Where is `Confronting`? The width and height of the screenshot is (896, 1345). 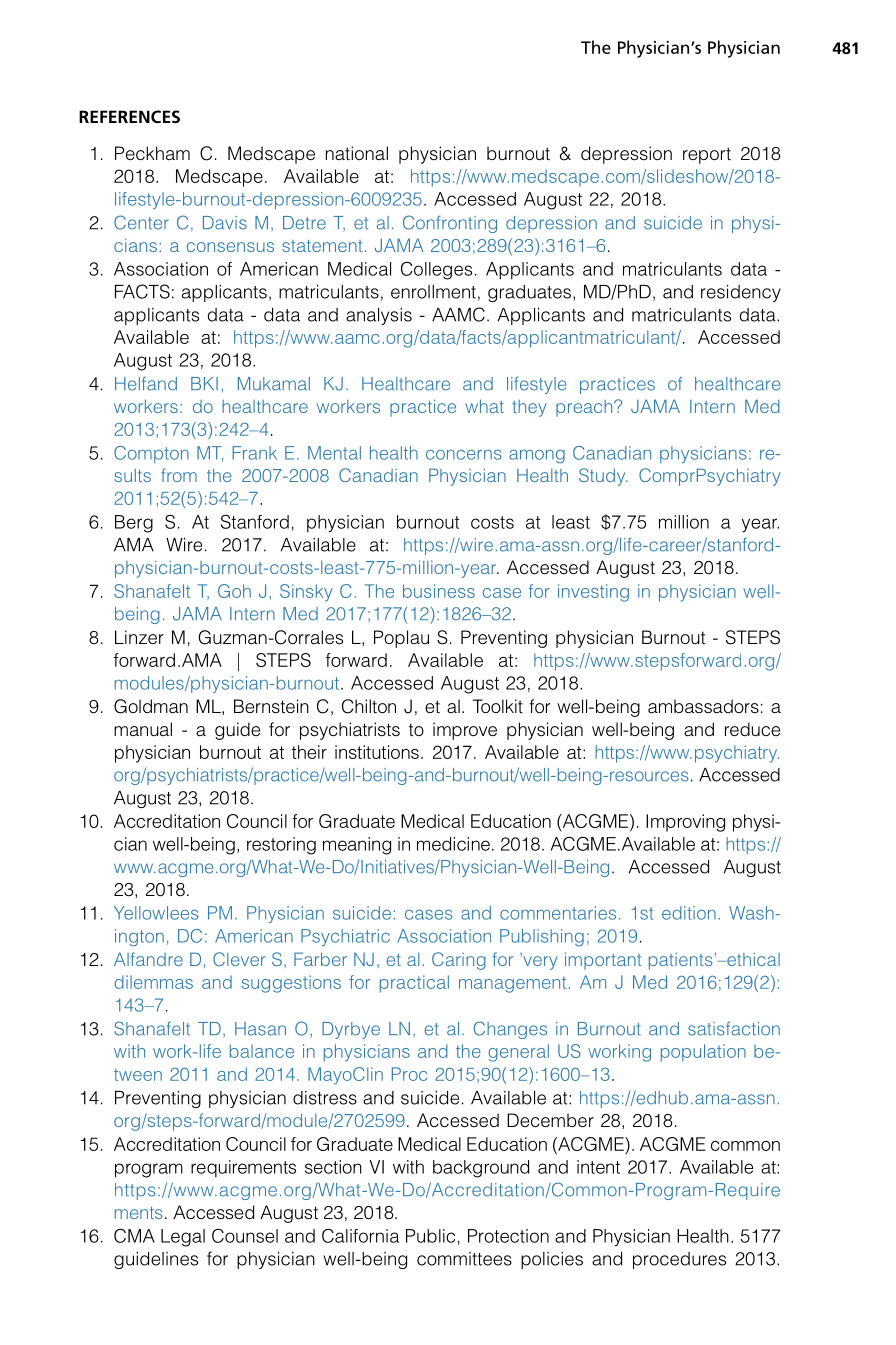
Confronting is located at coordinates (450, 224).
